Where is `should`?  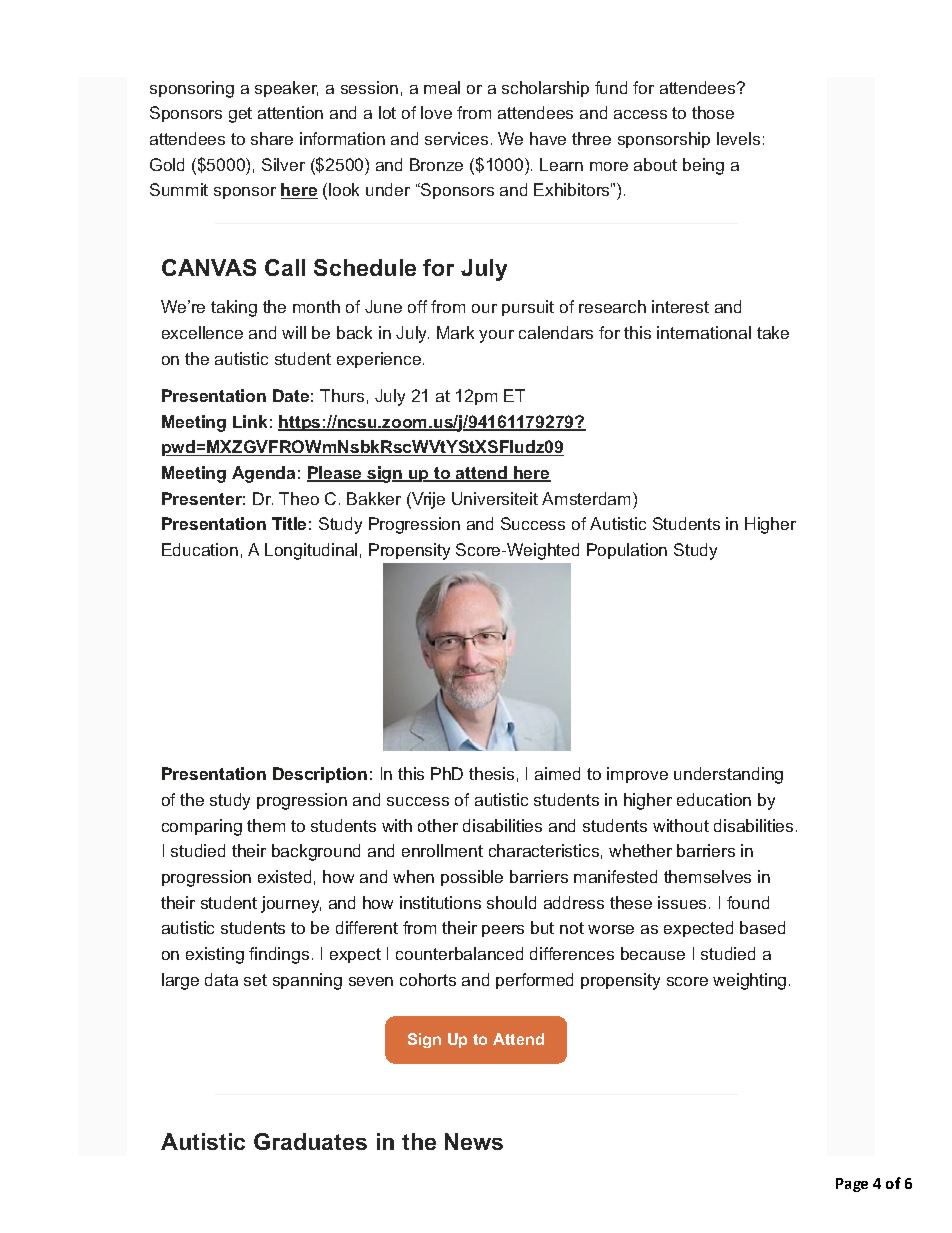 should is located at coordinates (511, 902).
